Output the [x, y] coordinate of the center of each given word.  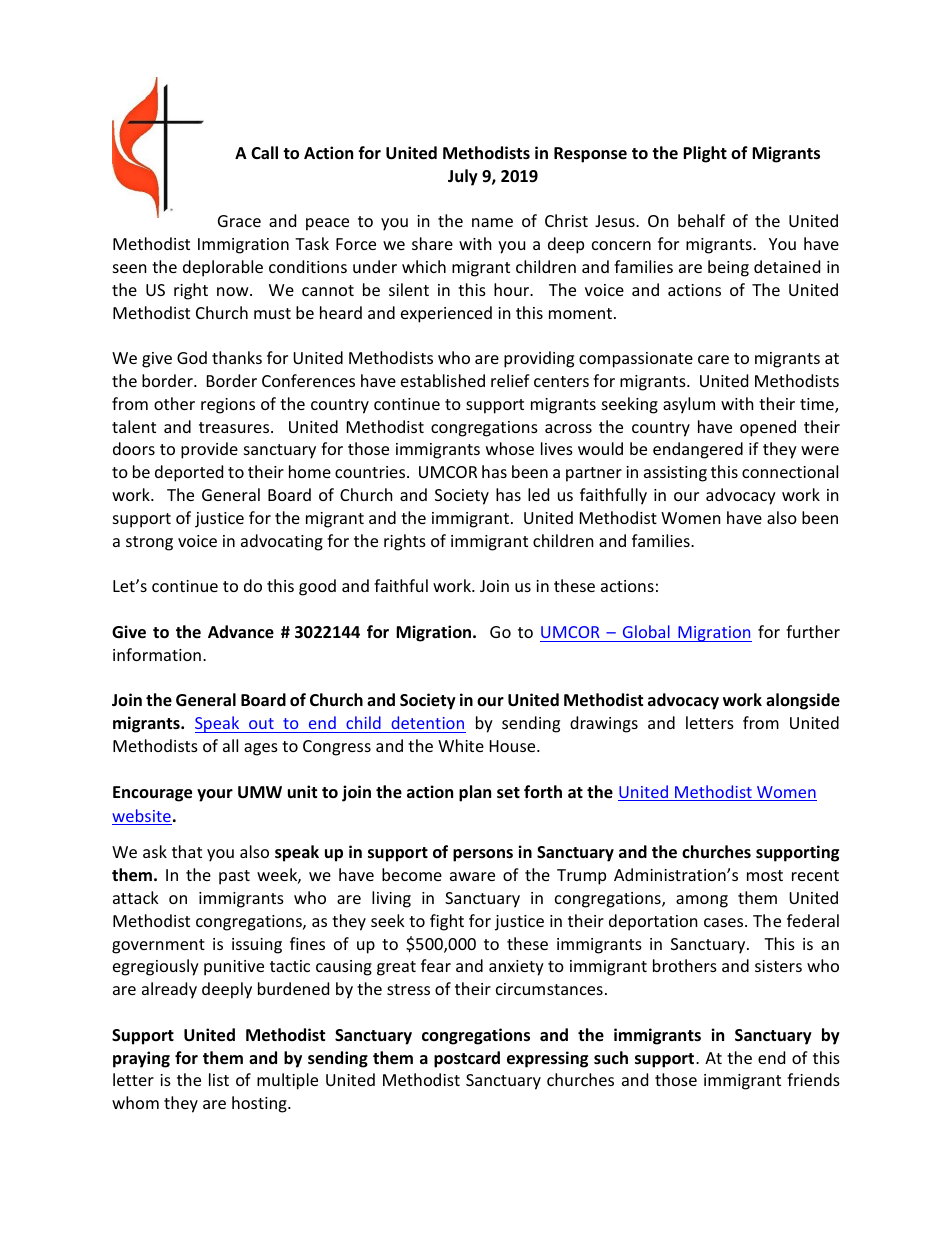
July [463, 177]
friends [813, 1079]
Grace [239, 221]
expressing [547, 1059]
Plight [705, 154]
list [219, 1079]
